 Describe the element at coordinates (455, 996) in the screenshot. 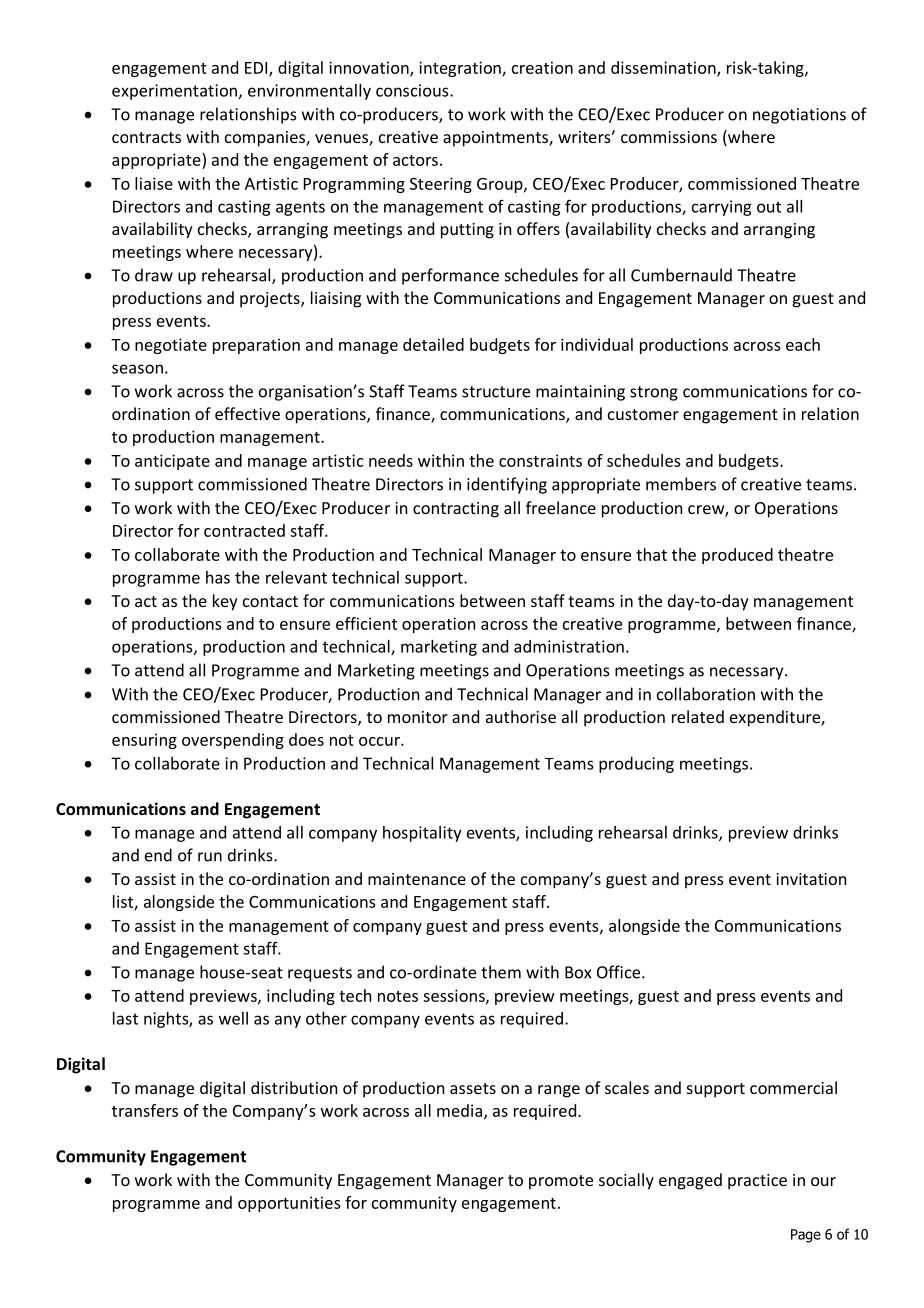

I see `sessions` at that location.
